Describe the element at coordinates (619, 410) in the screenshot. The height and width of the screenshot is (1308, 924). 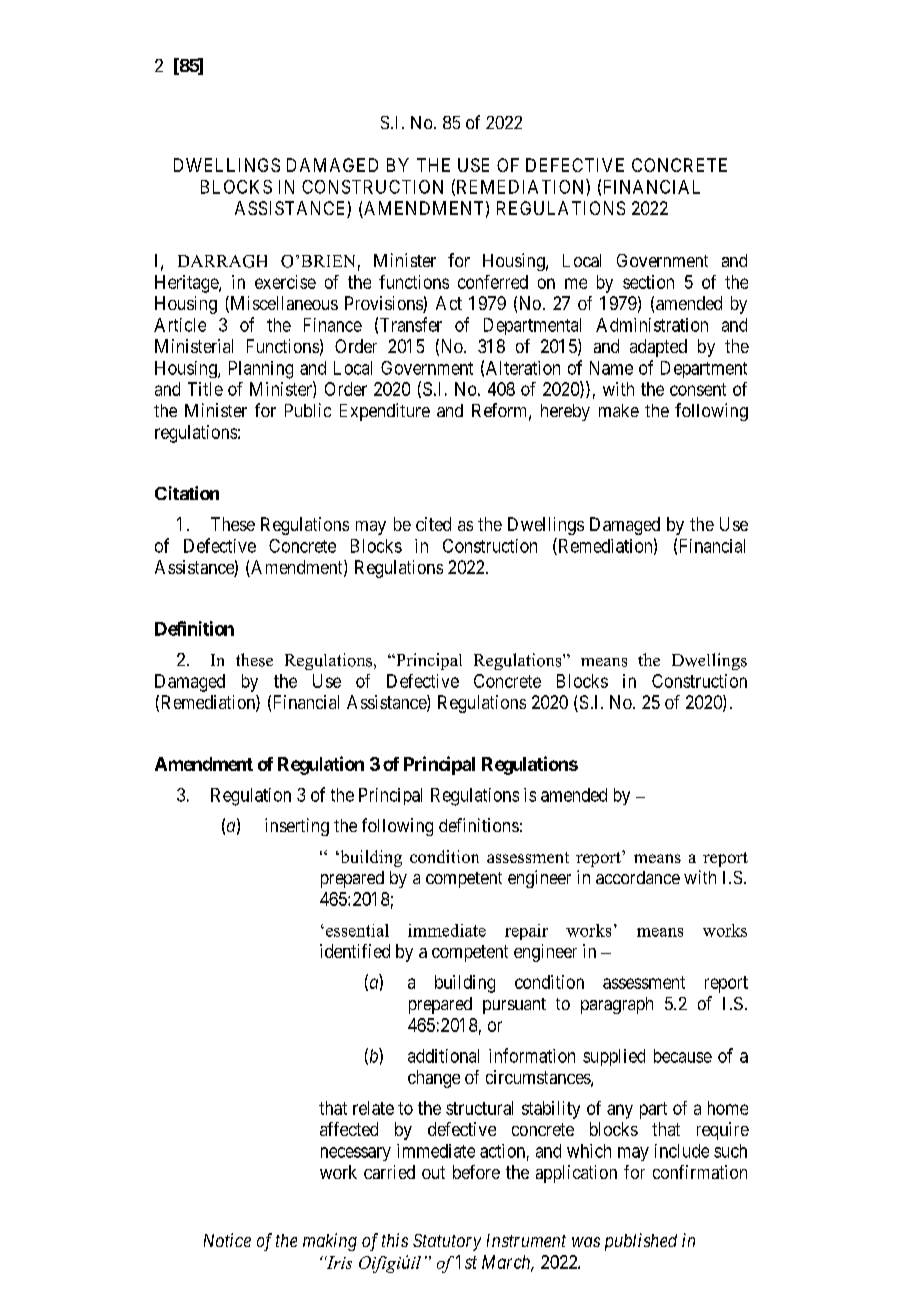
I see `make` at that location.
